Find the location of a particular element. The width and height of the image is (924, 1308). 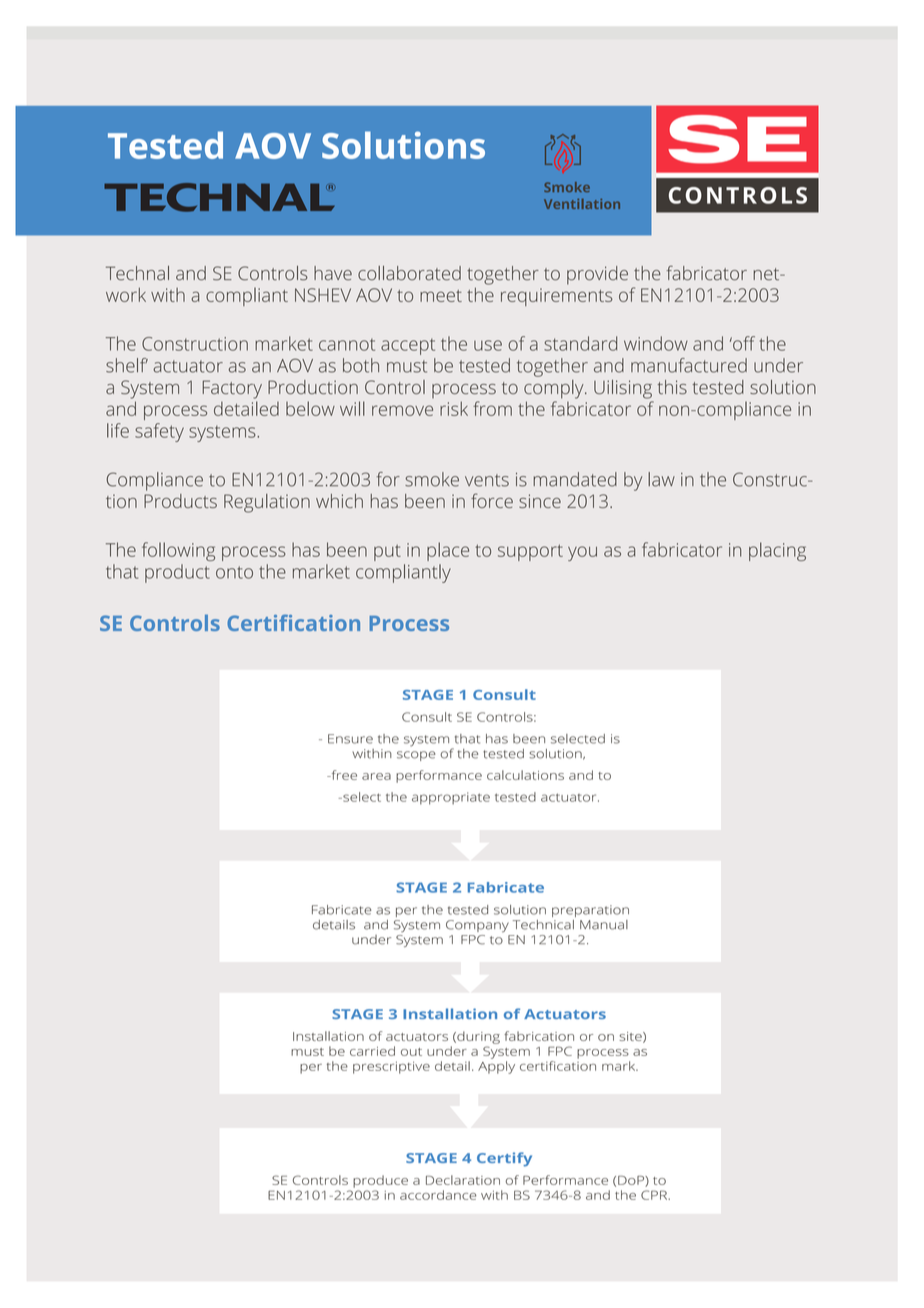

scope is located at coordinates (416, 756).
